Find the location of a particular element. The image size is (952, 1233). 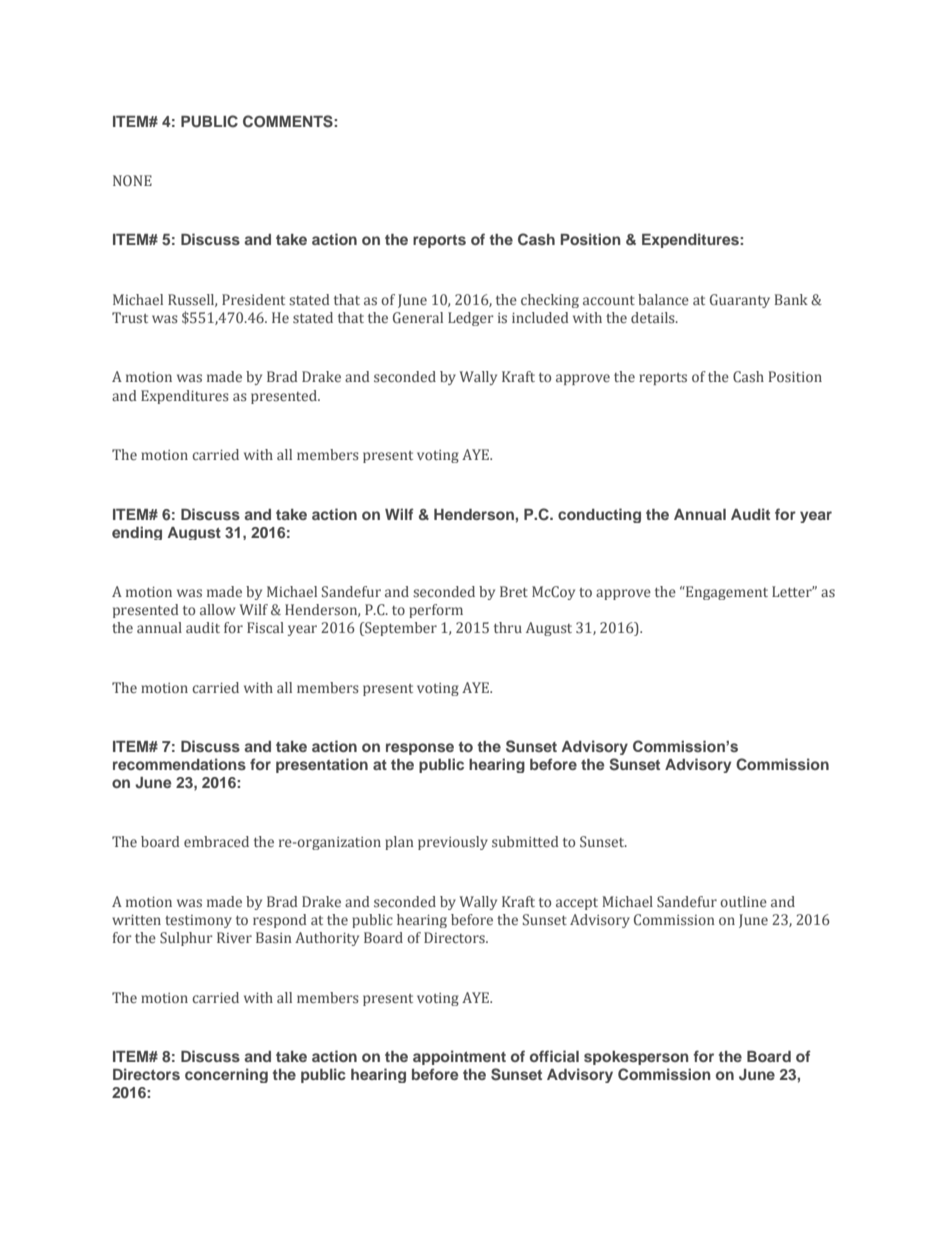

ending is located at coordinates (137, 533).
